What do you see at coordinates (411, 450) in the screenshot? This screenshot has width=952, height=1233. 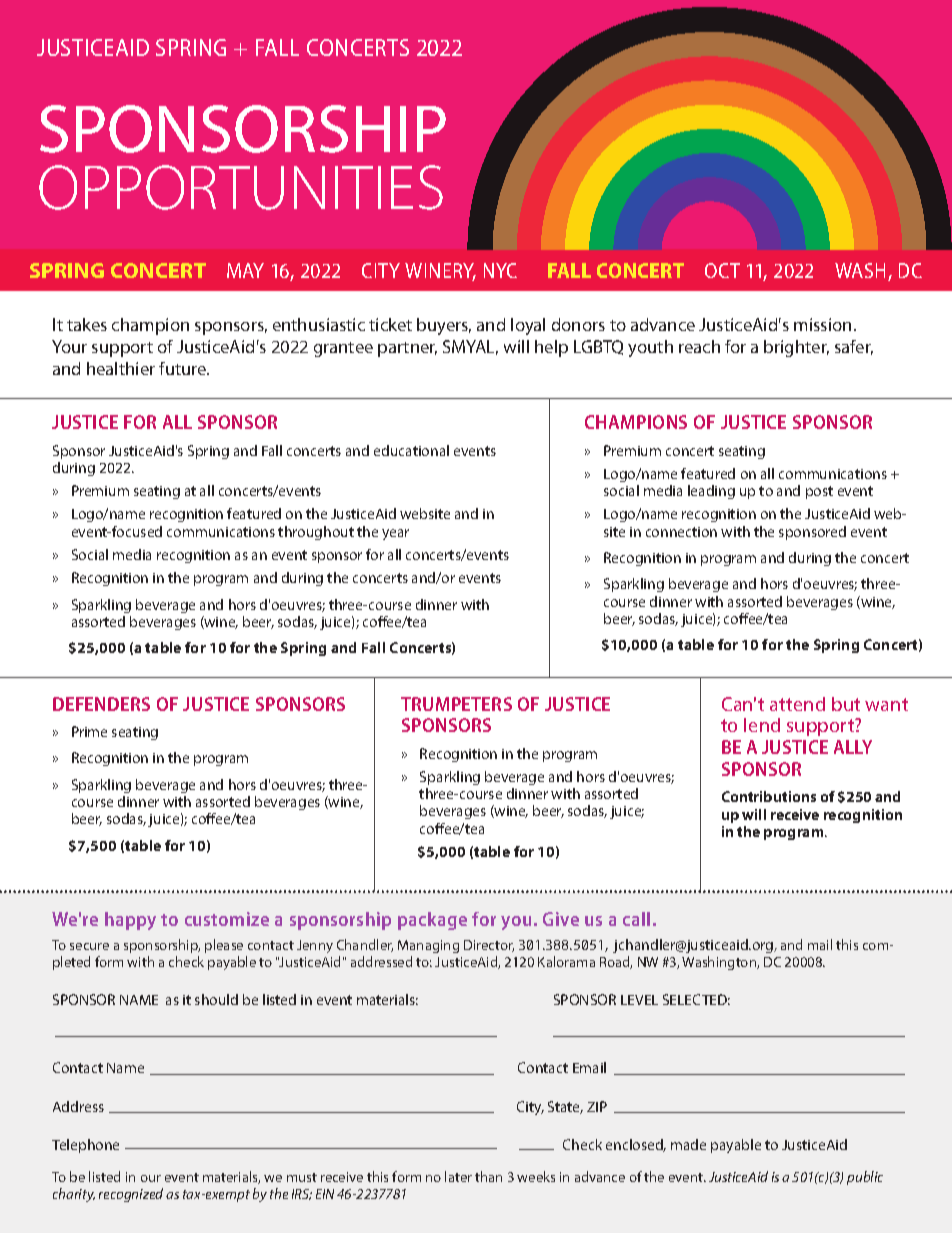 I see `educational` at bounding box center [411, 450].
